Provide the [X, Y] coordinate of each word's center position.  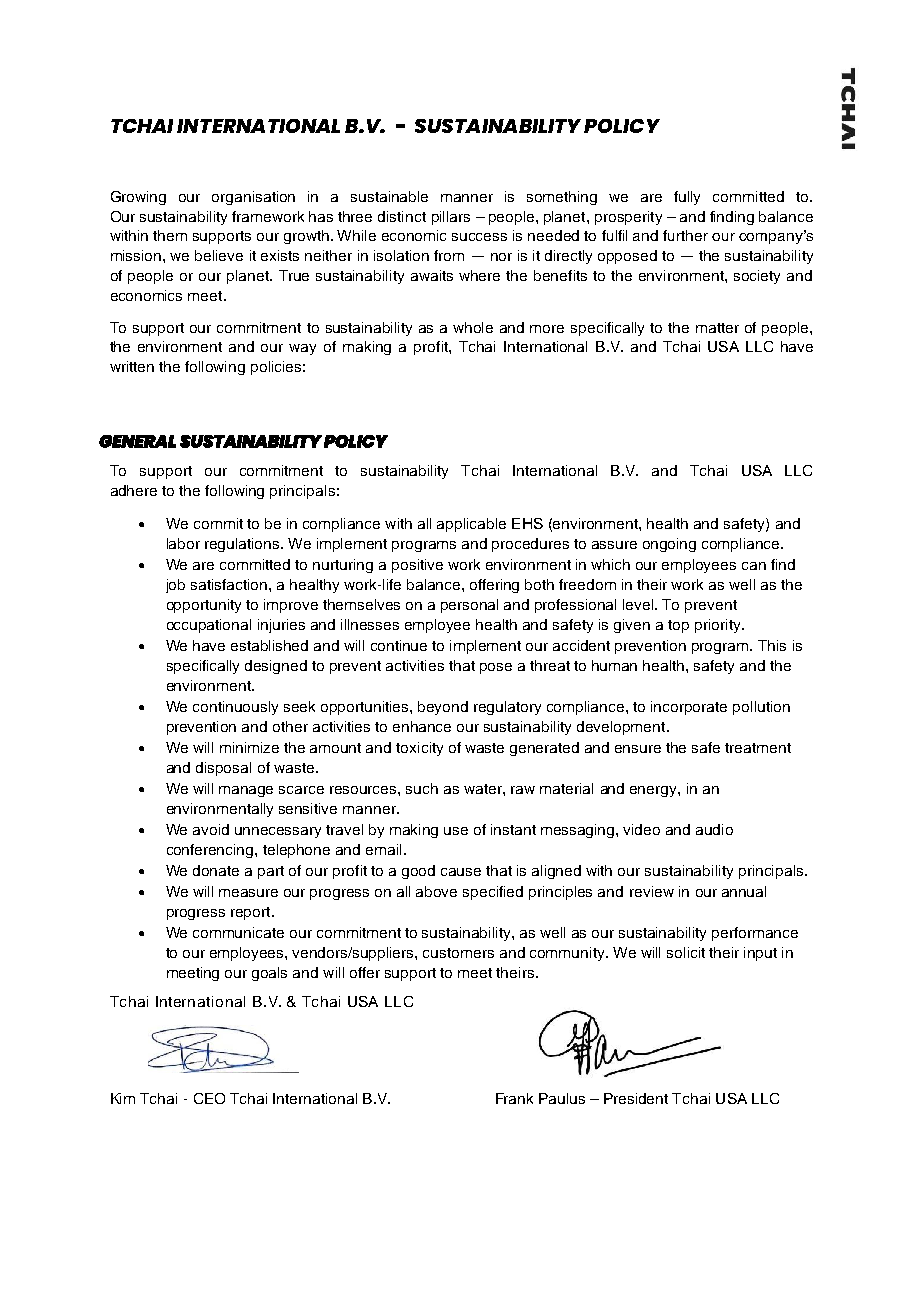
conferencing [211, 851]
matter [717, 328]
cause [461, 872]
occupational [209, 626]
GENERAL [137, 441]
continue [399, 645]
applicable [471, 525]
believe [219, 255]
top [678, 626]
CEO [209, 1098]
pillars [451, 218]
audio [714, 829]
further [685, 235]
